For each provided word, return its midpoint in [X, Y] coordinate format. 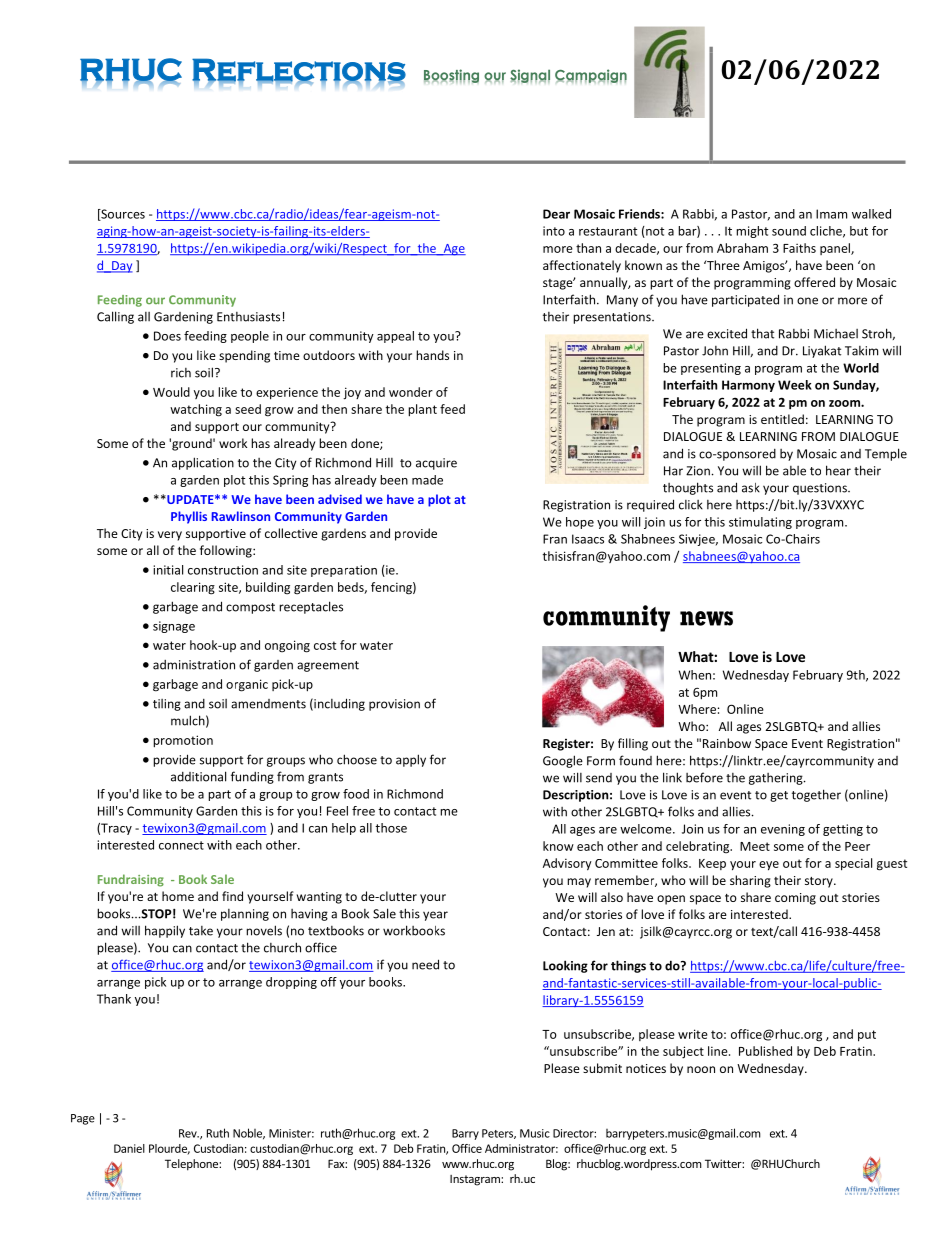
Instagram [476, 1180]
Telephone [192, 1165]
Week [795, 385]
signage [174, 627]
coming [795, 899]
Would [171, 392]
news [706, 618]
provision [394, 705]
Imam [831, 214]
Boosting [451, 76]
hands [432, 355]
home [178, 896]
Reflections [299, 70]
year [435, 916]
